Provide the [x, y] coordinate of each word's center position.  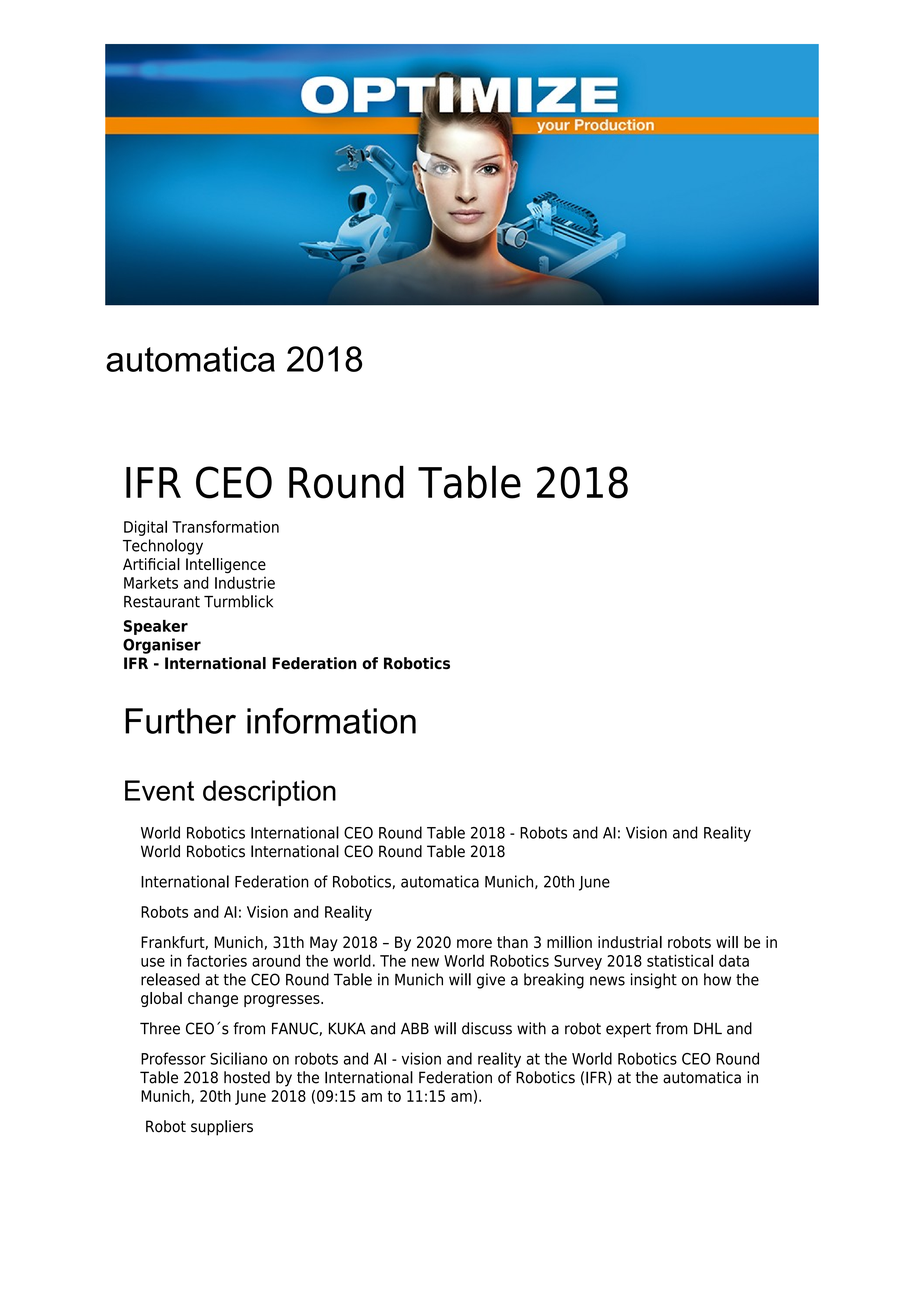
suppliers [222, 1128]
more [474, 943]
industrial [630, 942]
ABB [415, 1028]
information [331, 721]
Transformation [225, 526]
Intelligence [226, 566]
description [269, 793]
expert [628, 1030]
